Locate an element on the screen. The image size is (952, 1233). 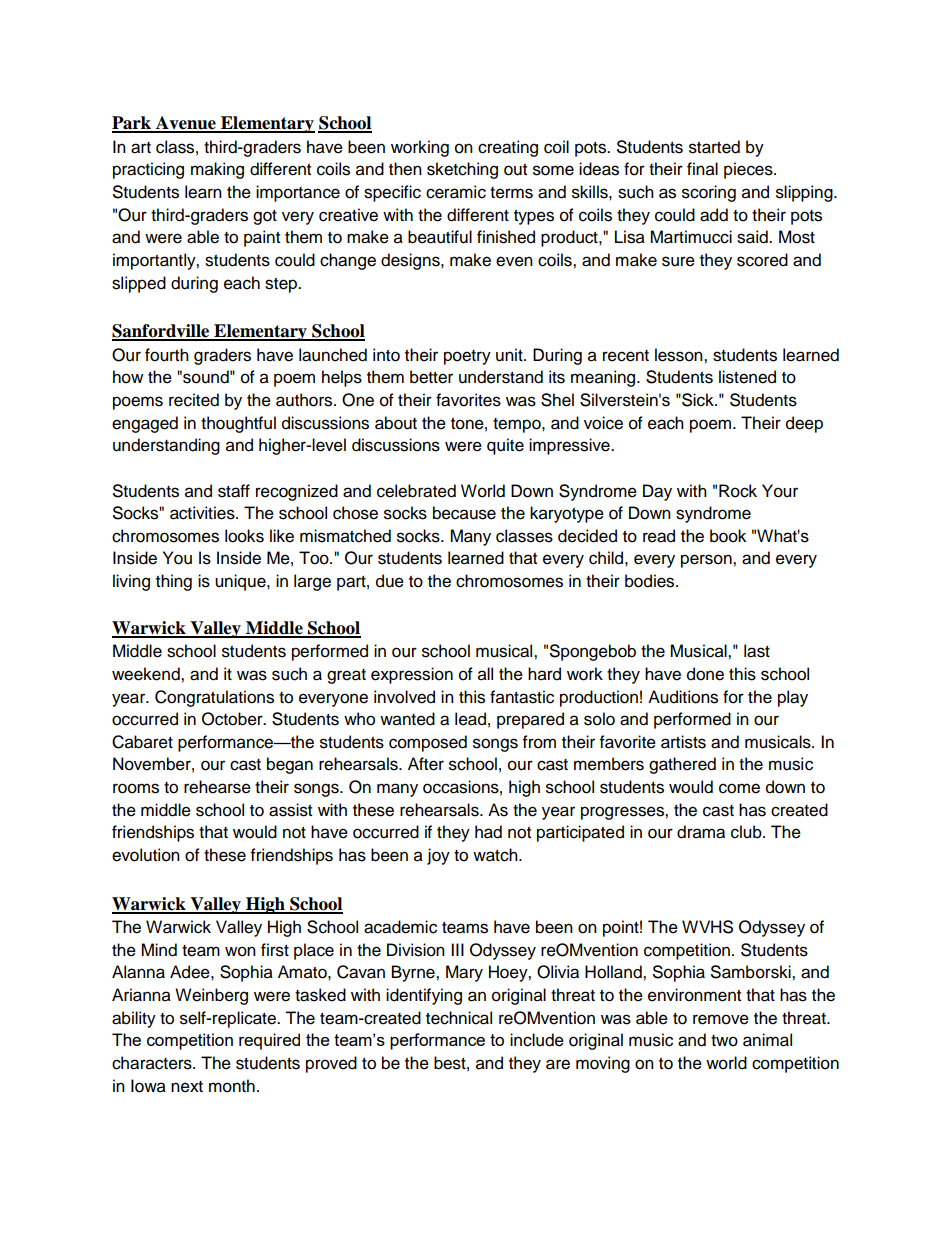
Rock is located at coordinates (738, 491).
